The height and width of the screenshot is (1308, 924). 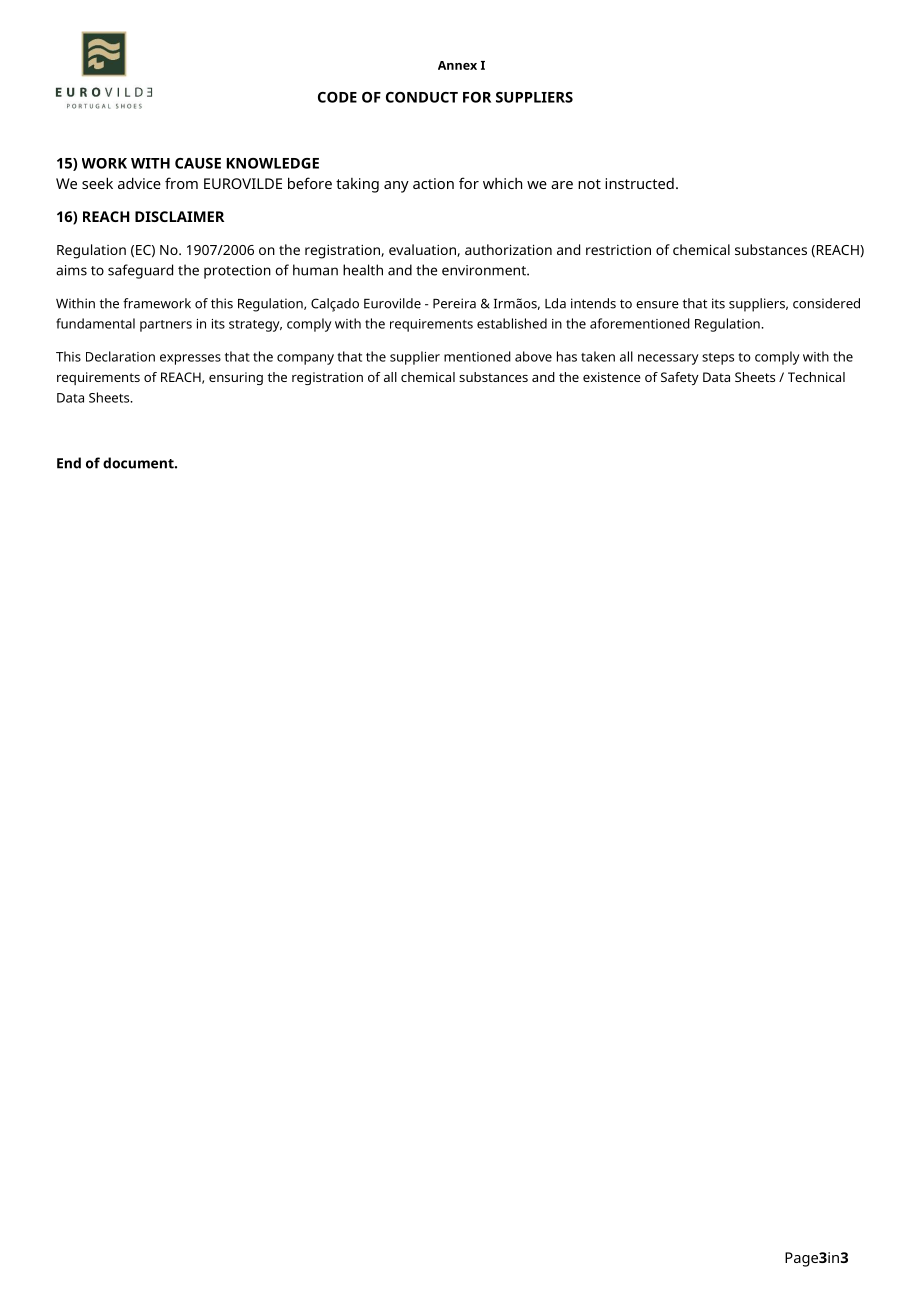 I want to click on expresses, so click(x=190, y=359).
